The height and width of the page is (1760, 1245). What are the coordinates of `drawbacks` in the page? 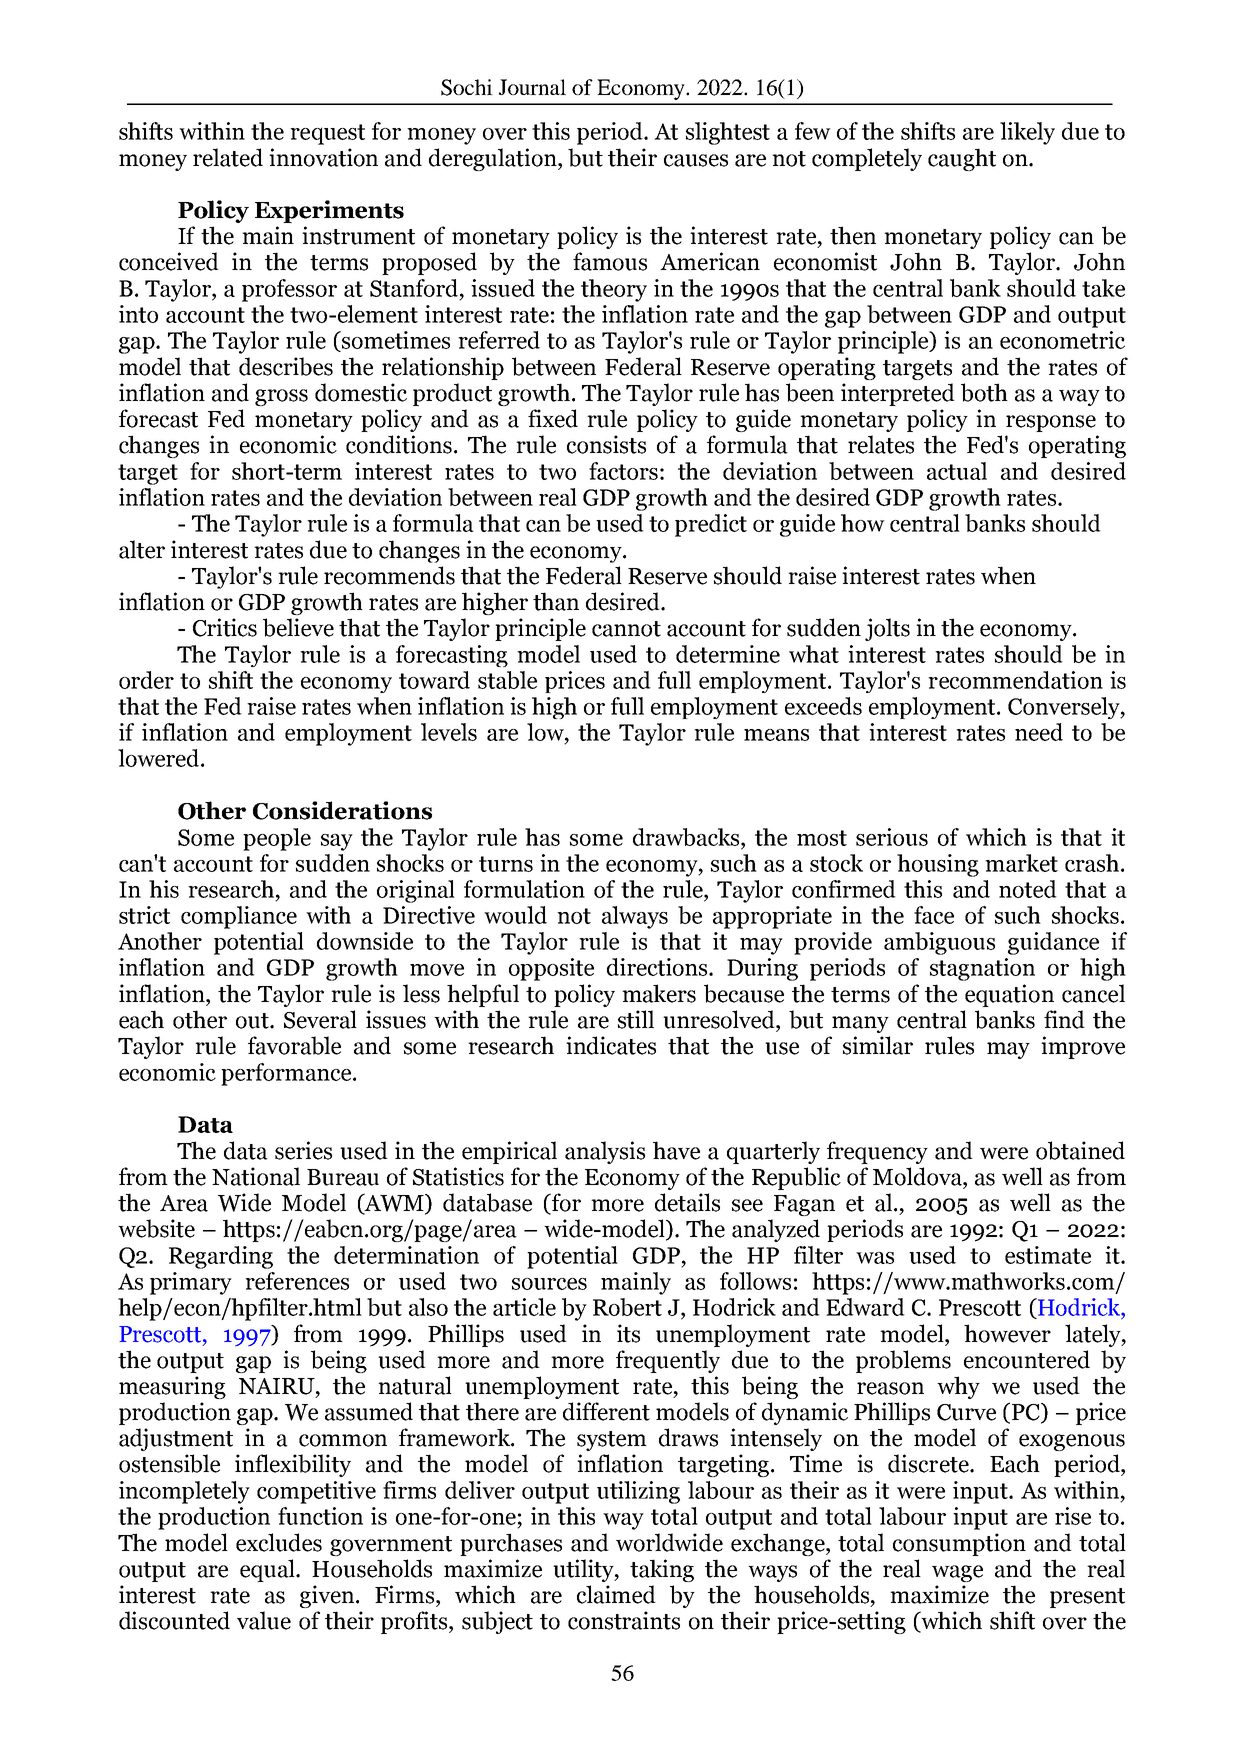 It's located at (687, 837).
